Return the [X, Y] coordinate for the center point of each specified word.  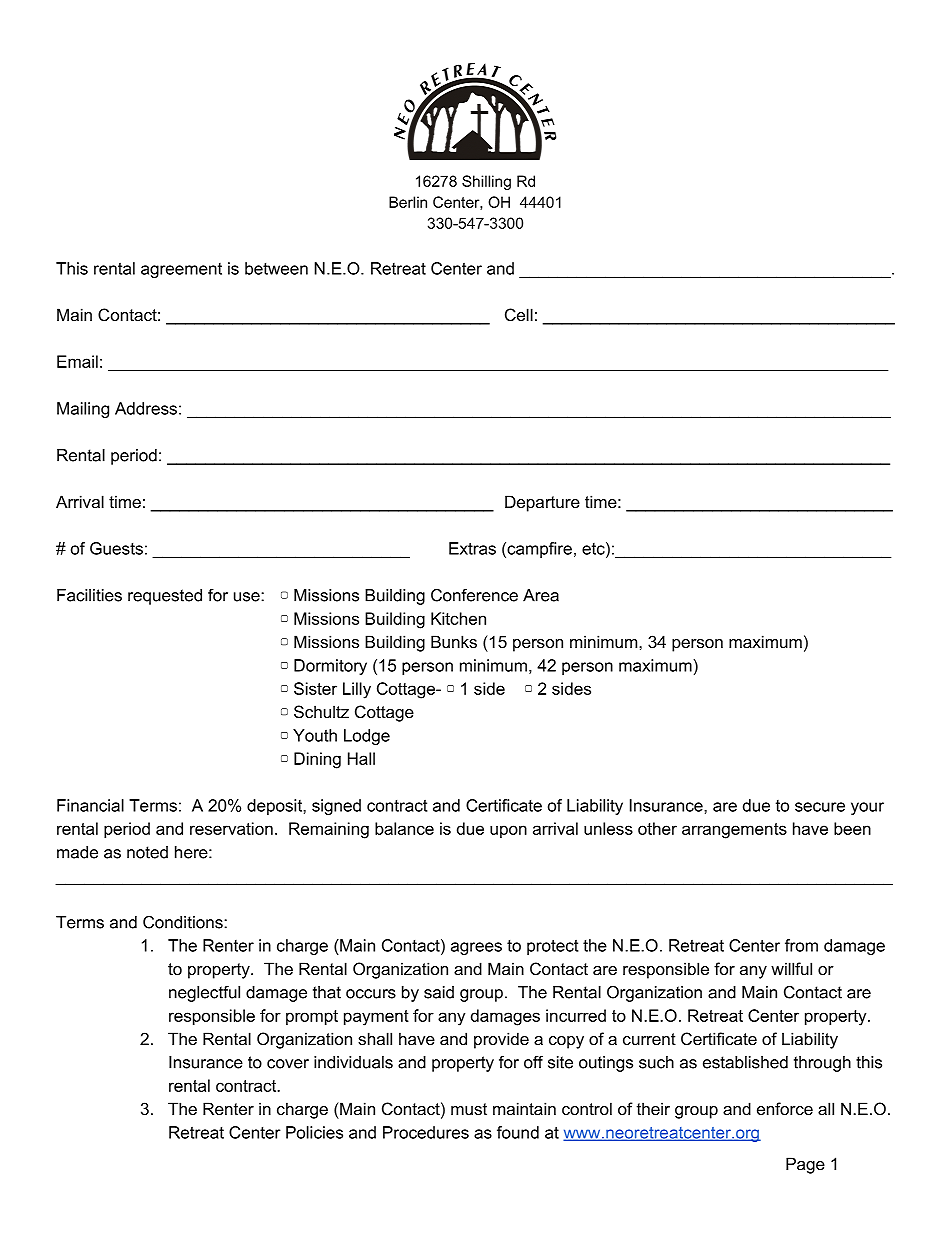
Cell [519, 314]
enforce [785, 1108]
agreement [181, 270]
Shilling [486, 182]
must [469, 1109]
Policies [314, 1132]
